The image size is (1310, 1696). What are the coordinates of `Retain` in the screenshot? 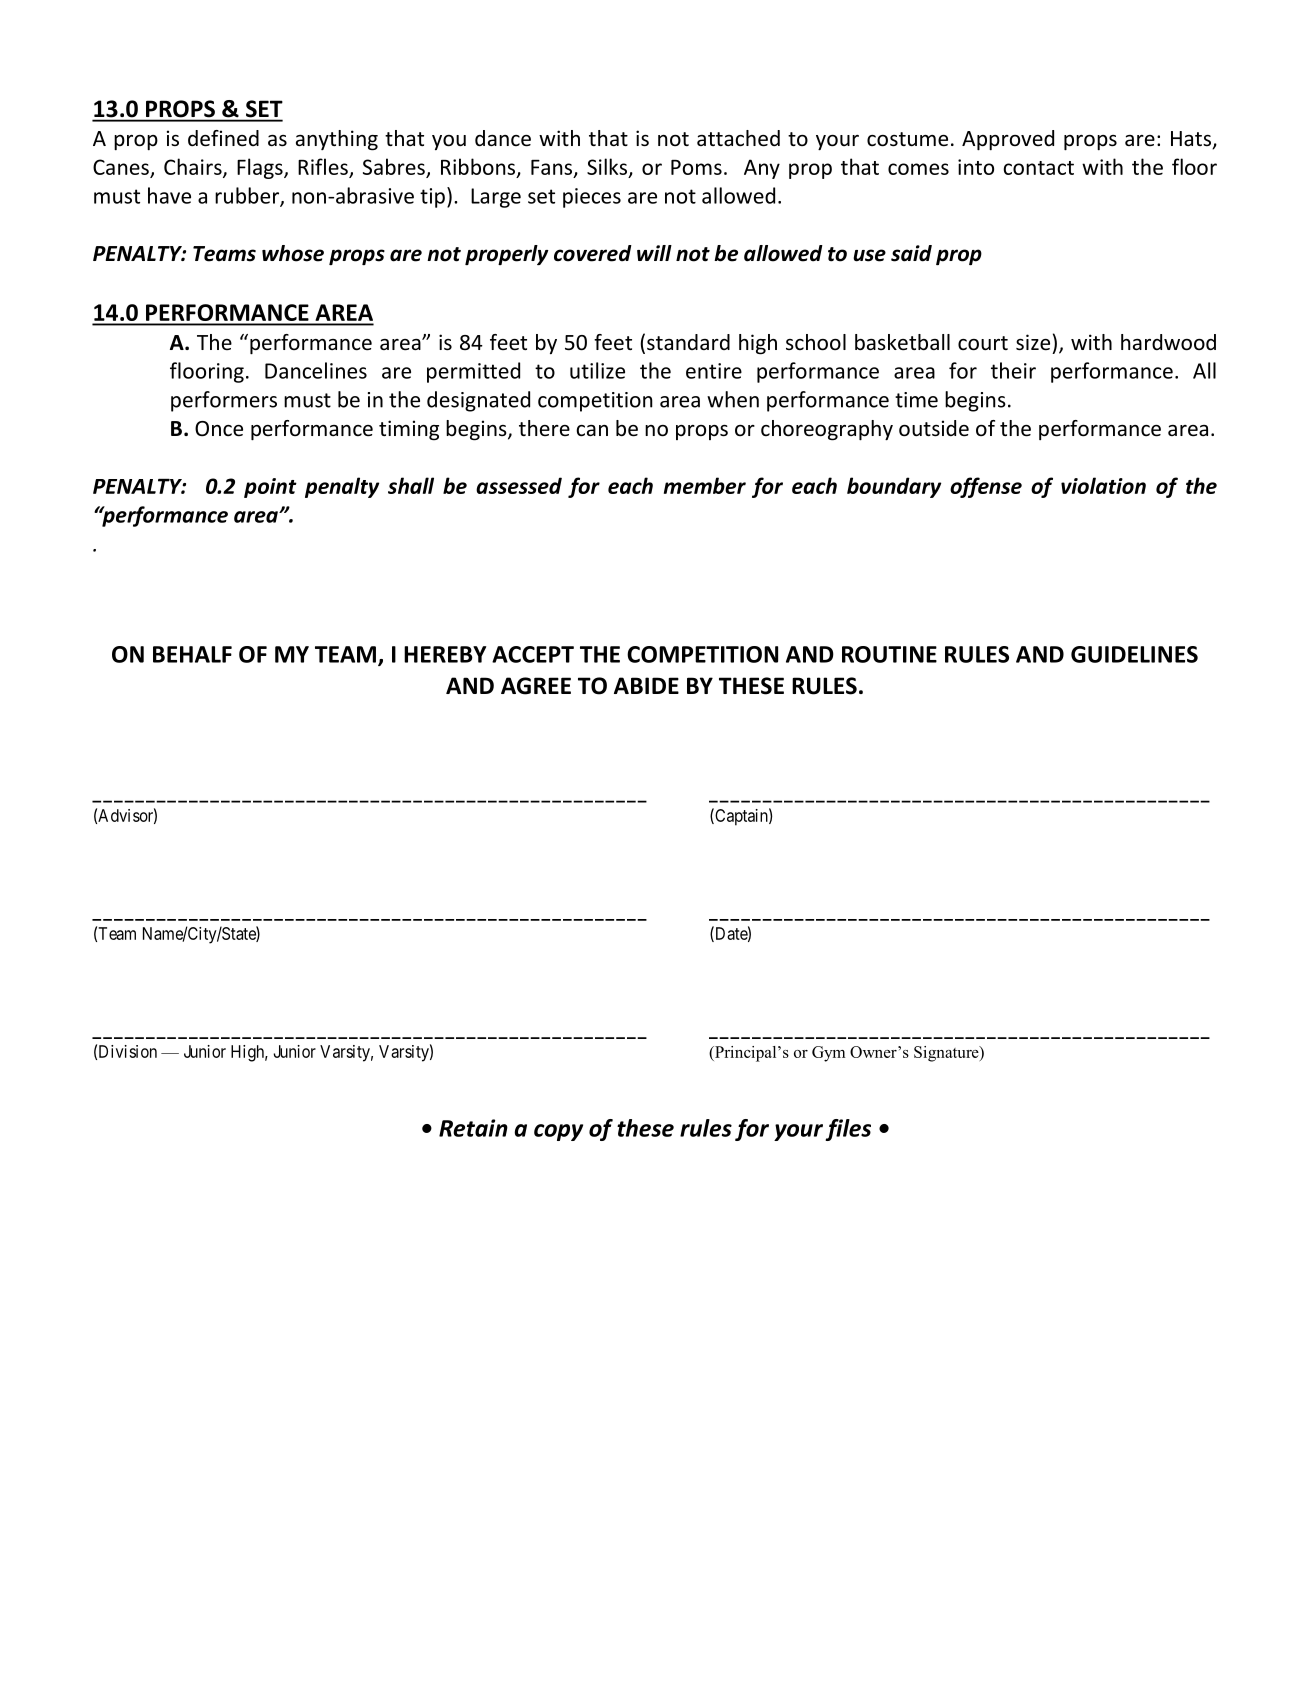 It's located at (473, 1128).
